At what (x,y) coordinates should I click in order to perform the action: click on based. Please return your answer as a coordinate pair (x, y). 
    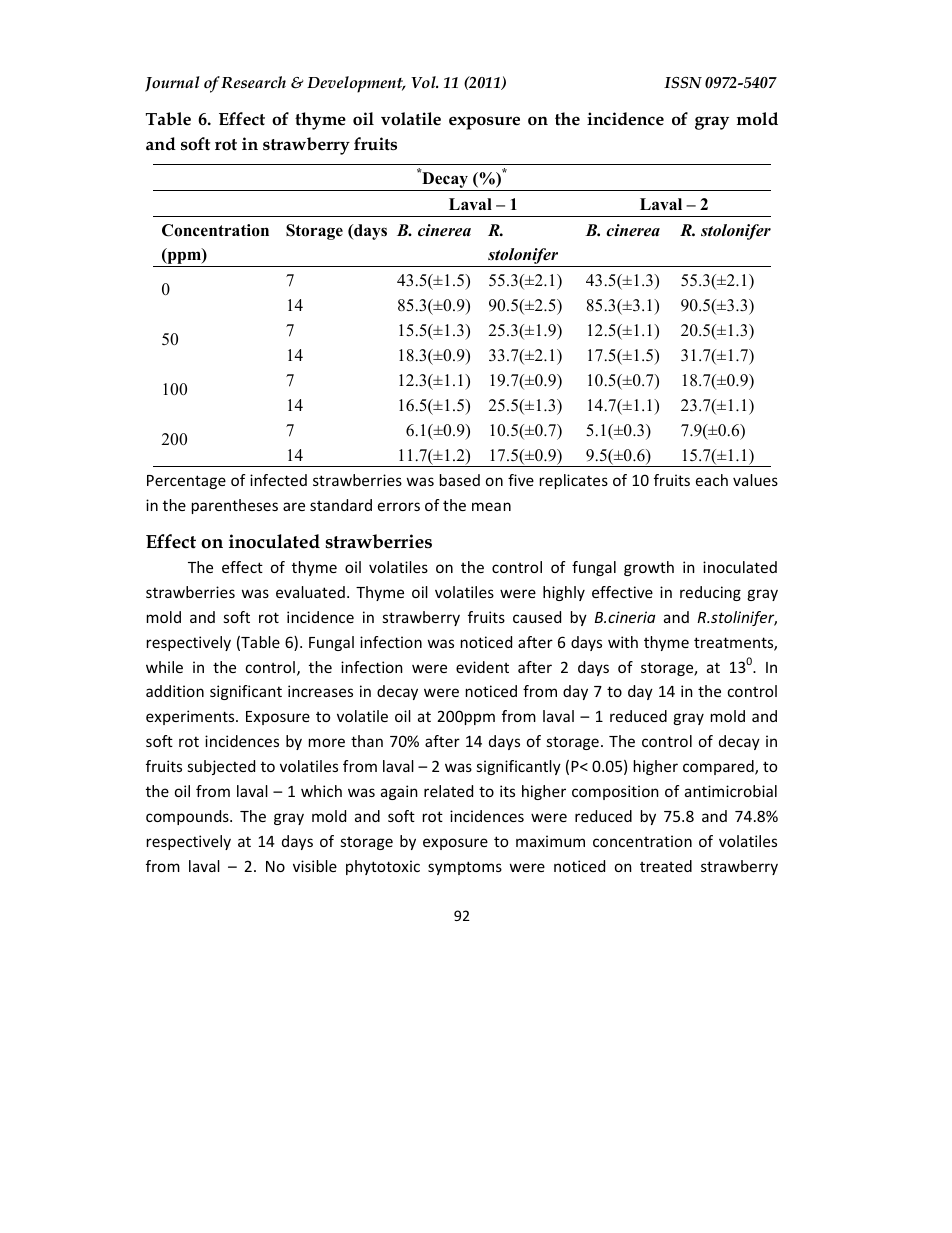
    Looking at the image, I should click on (460, 480).
